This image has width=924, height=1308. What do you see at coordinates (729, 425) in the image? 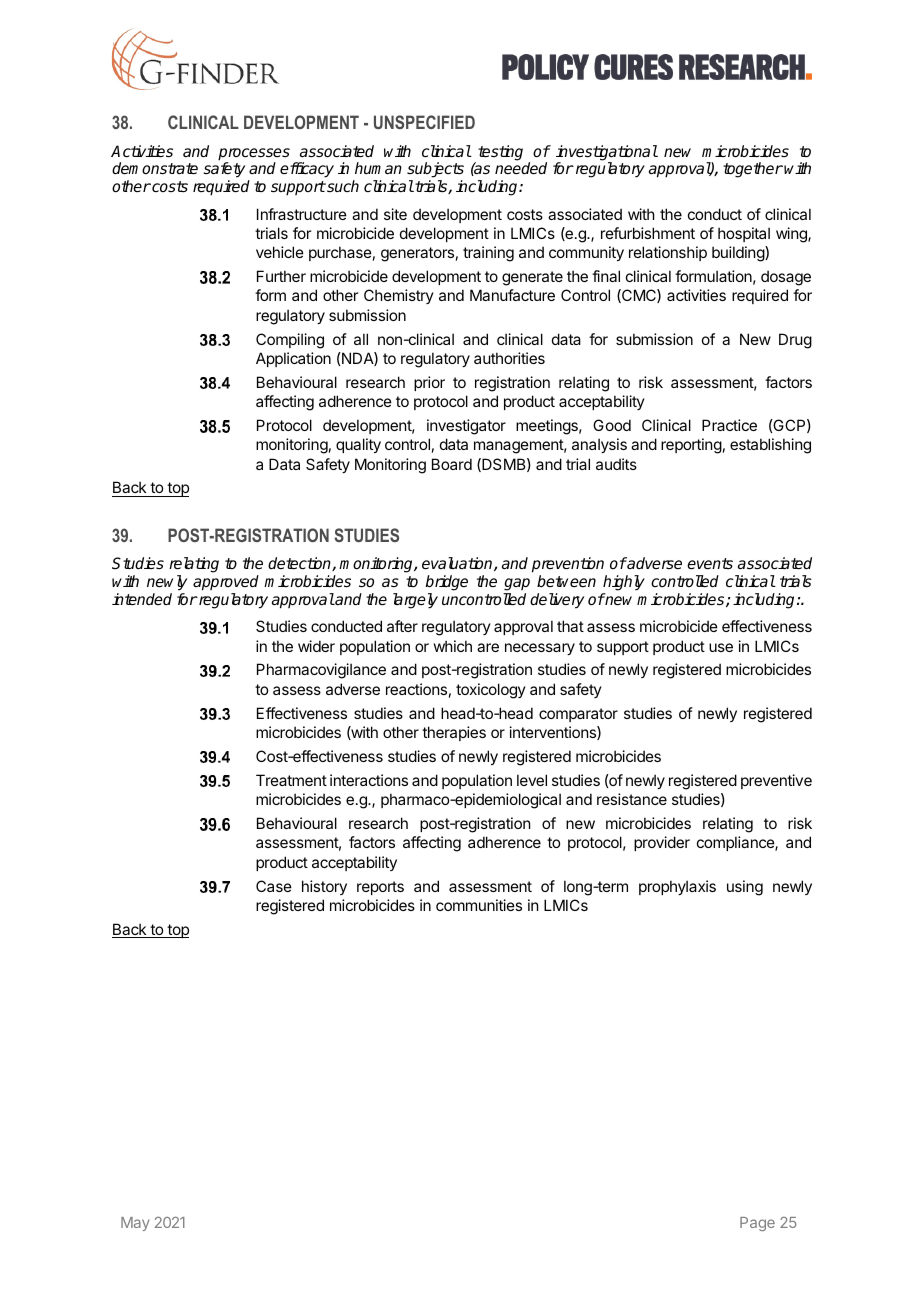
I see `Practice` at bounding box center [729, 425].
